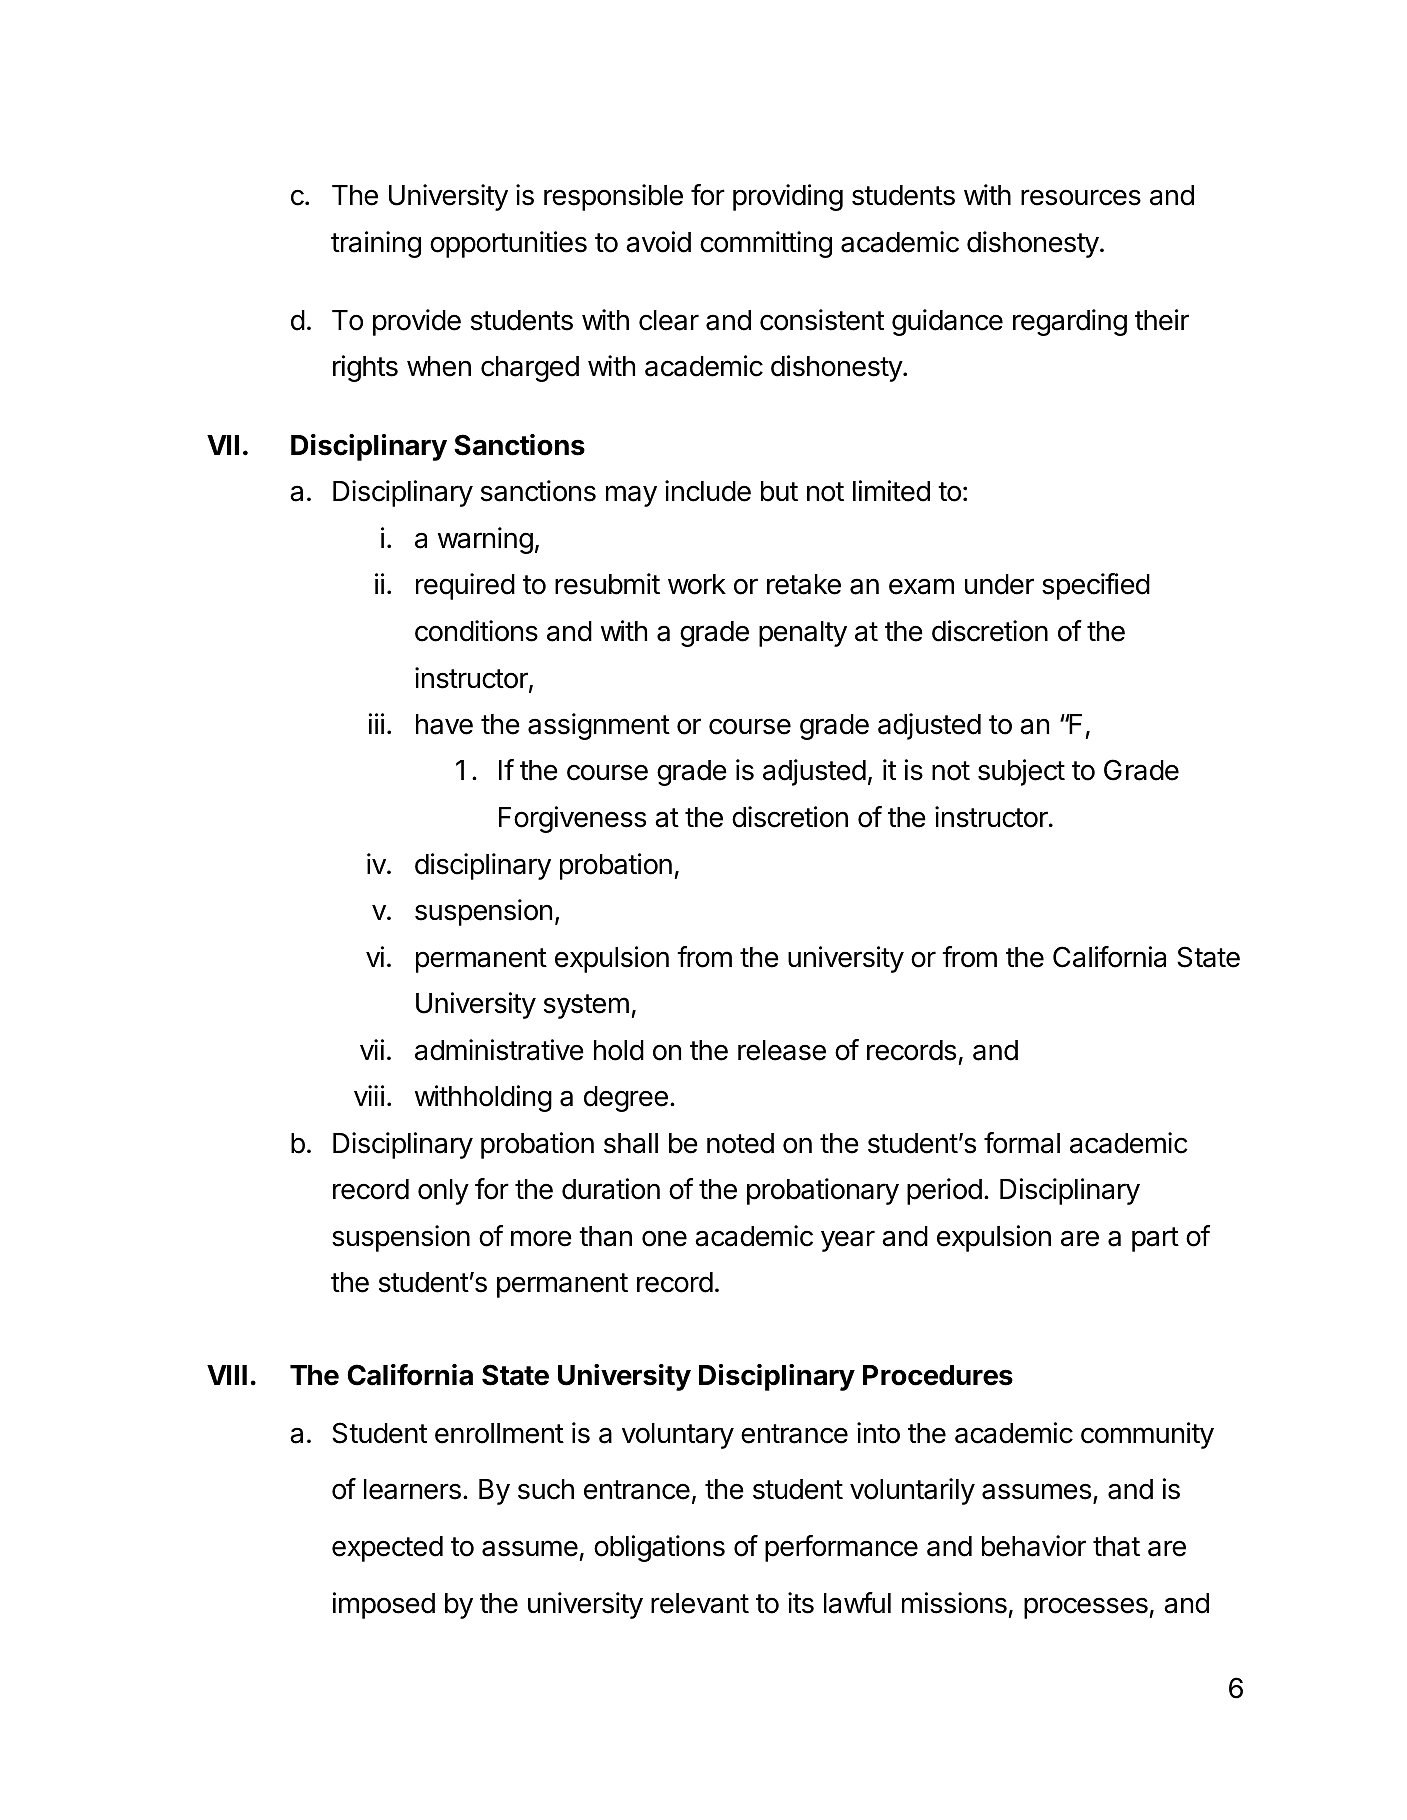  I want to click on only, so click(443, 1192).
